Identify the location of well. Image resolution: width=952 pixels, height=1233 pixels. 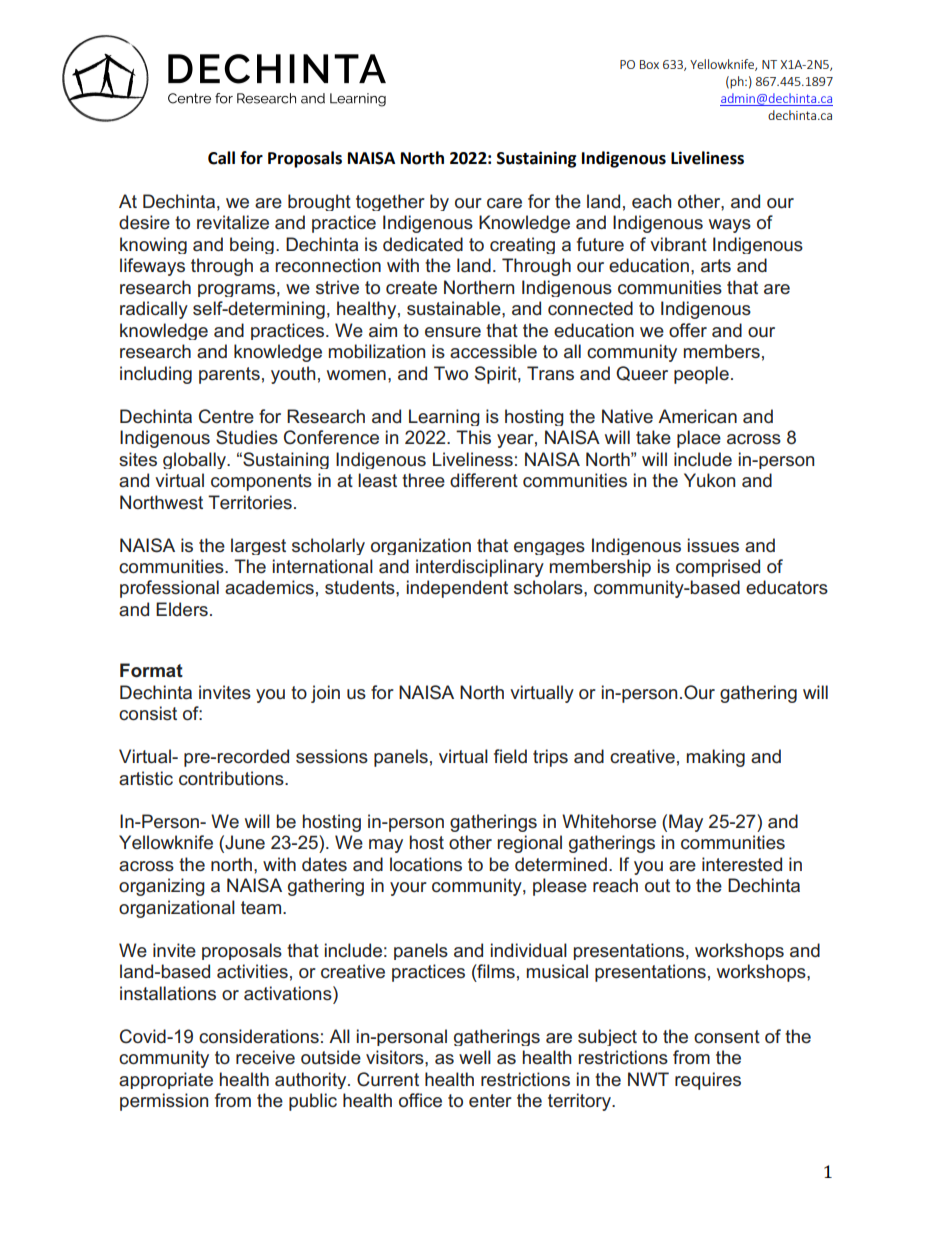
(475, 1057).
